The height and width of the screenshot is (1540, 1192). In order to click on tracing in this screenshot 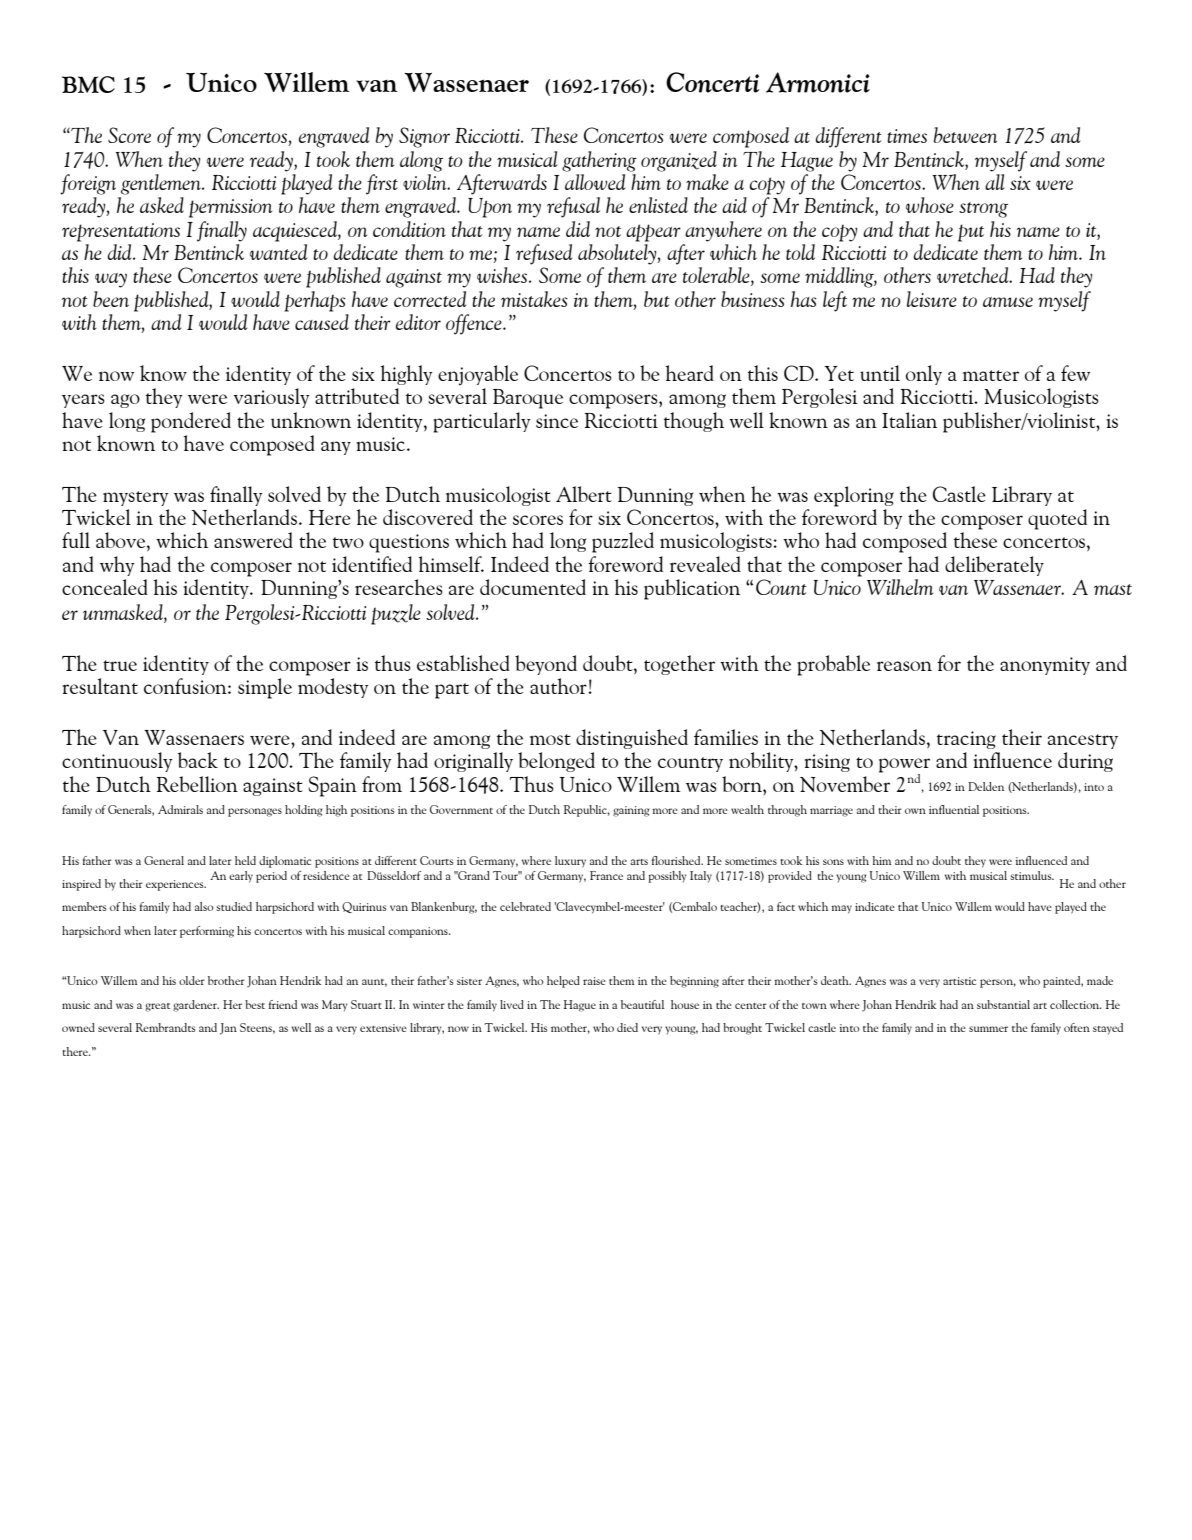, I will do `click(966, 740)`.
